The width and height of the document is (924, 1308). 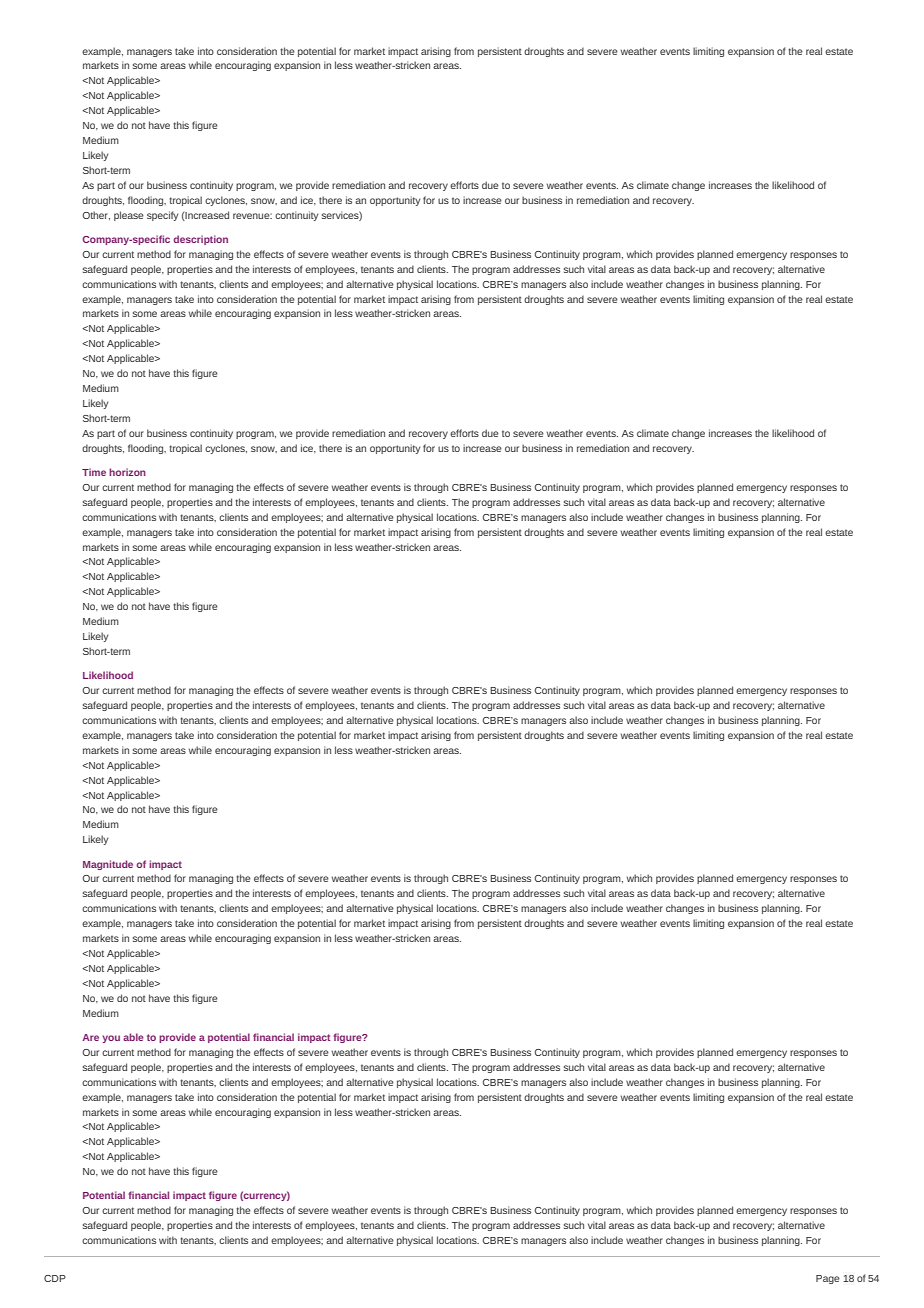 I want to click on specify, so click(x=162, y=216).
